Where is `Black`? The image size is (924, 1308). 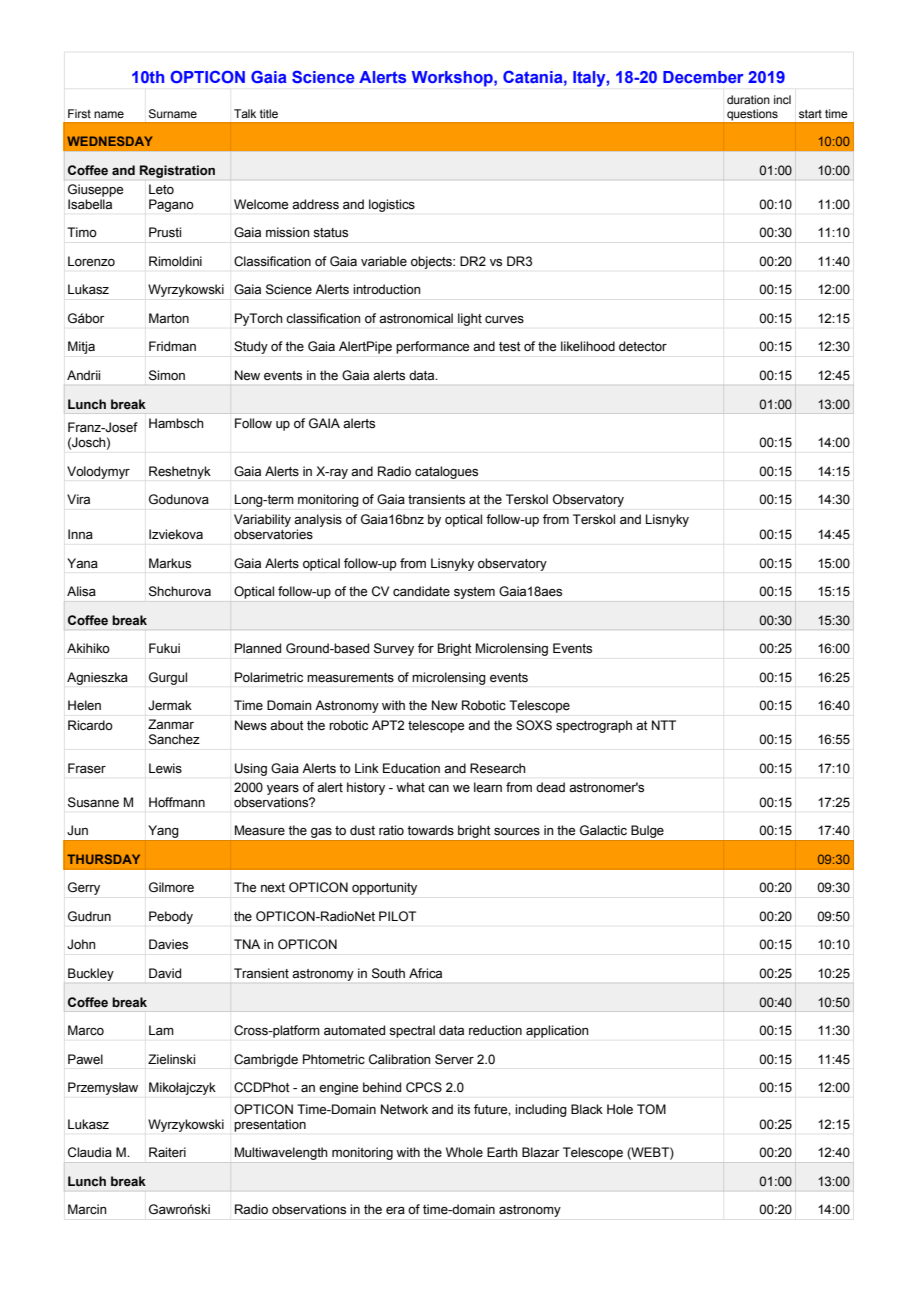
Black is located at coordinates (587, 1109).
